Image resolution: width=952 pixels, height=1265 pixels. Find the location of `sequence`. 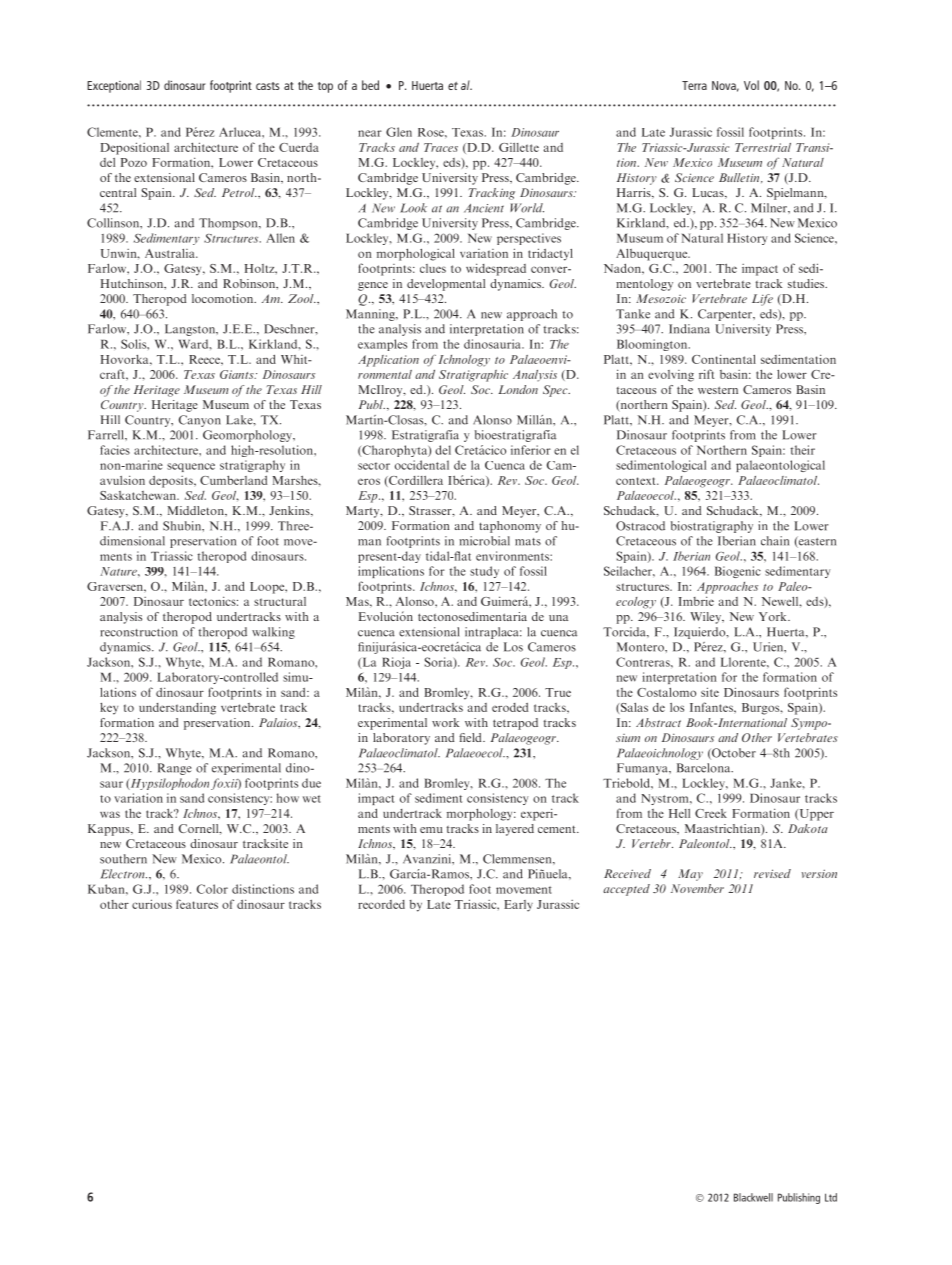

sequence is located at coordinates (191, 467).
